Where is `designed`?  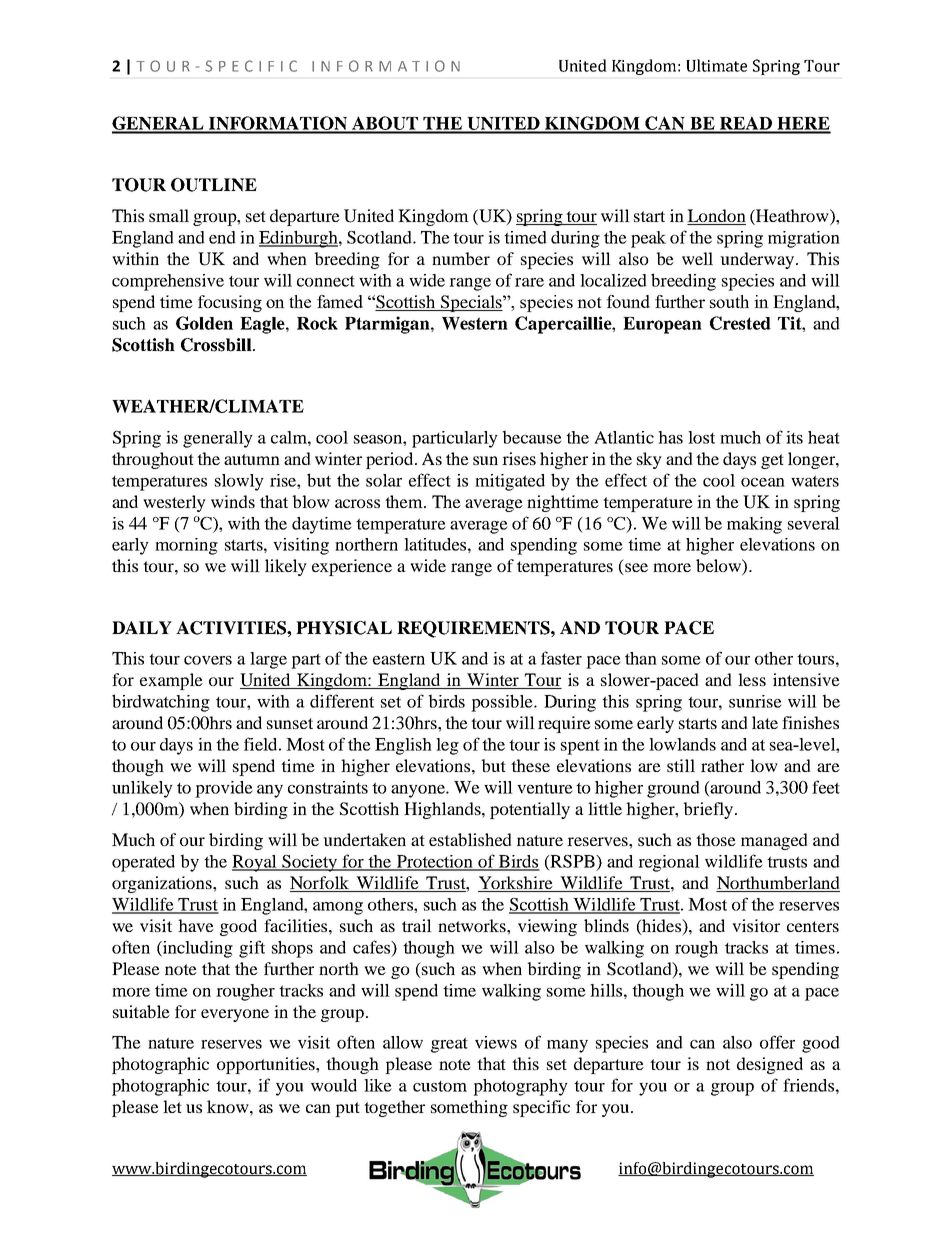
designed is located at coordinates (770, 1065).
